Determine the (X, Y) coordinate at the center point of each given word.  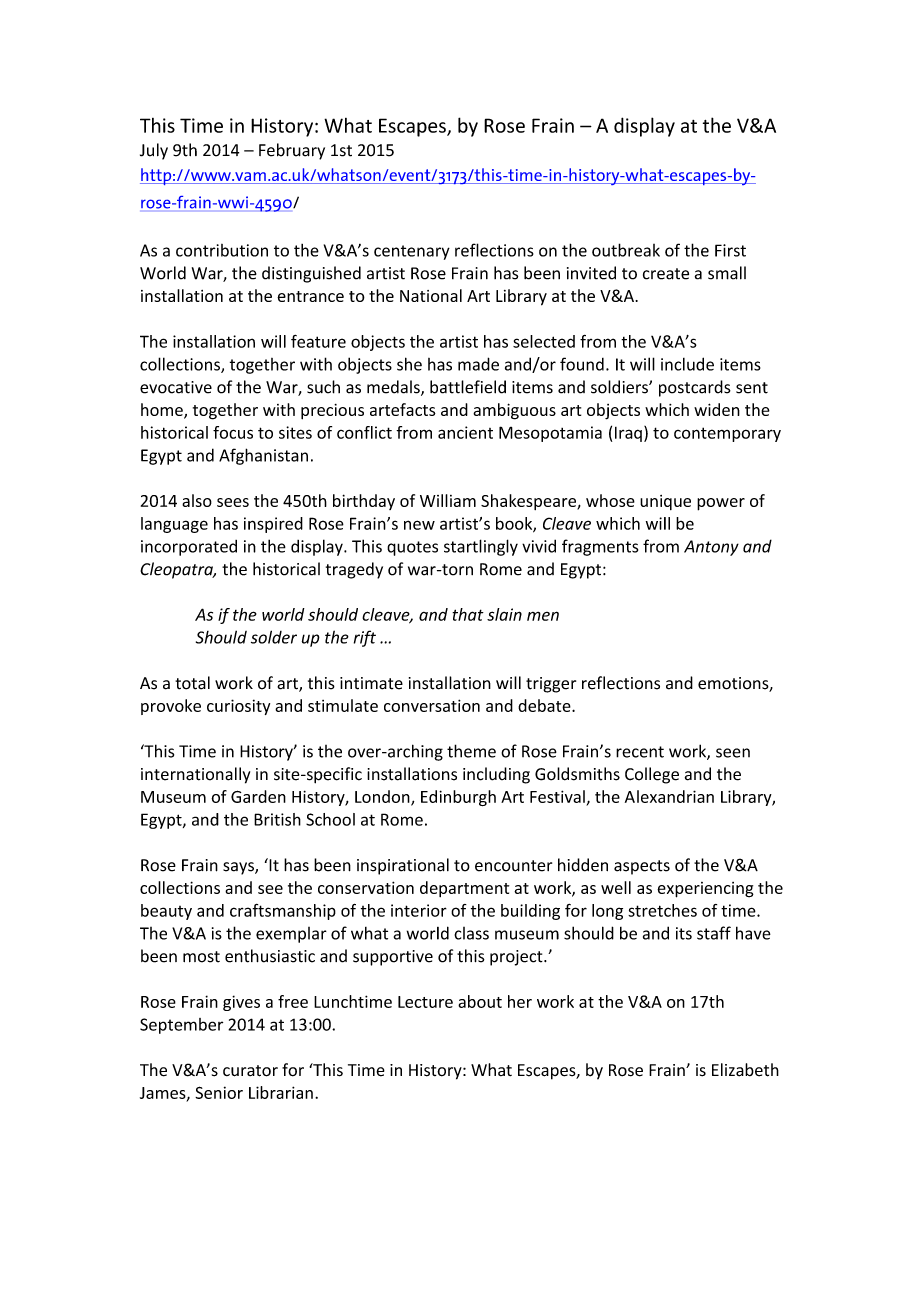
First (730, 250)
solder (274, 637)
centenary (412, 252)
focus (233, 432)
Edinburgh (458, 798)
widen (717, 409)
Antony (711, 548)
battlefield (468, 387)
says (239, 868)
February (292, 151)
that (468, 614)
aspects (642, 867)
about (480, 1001)
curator (250, 1071)
